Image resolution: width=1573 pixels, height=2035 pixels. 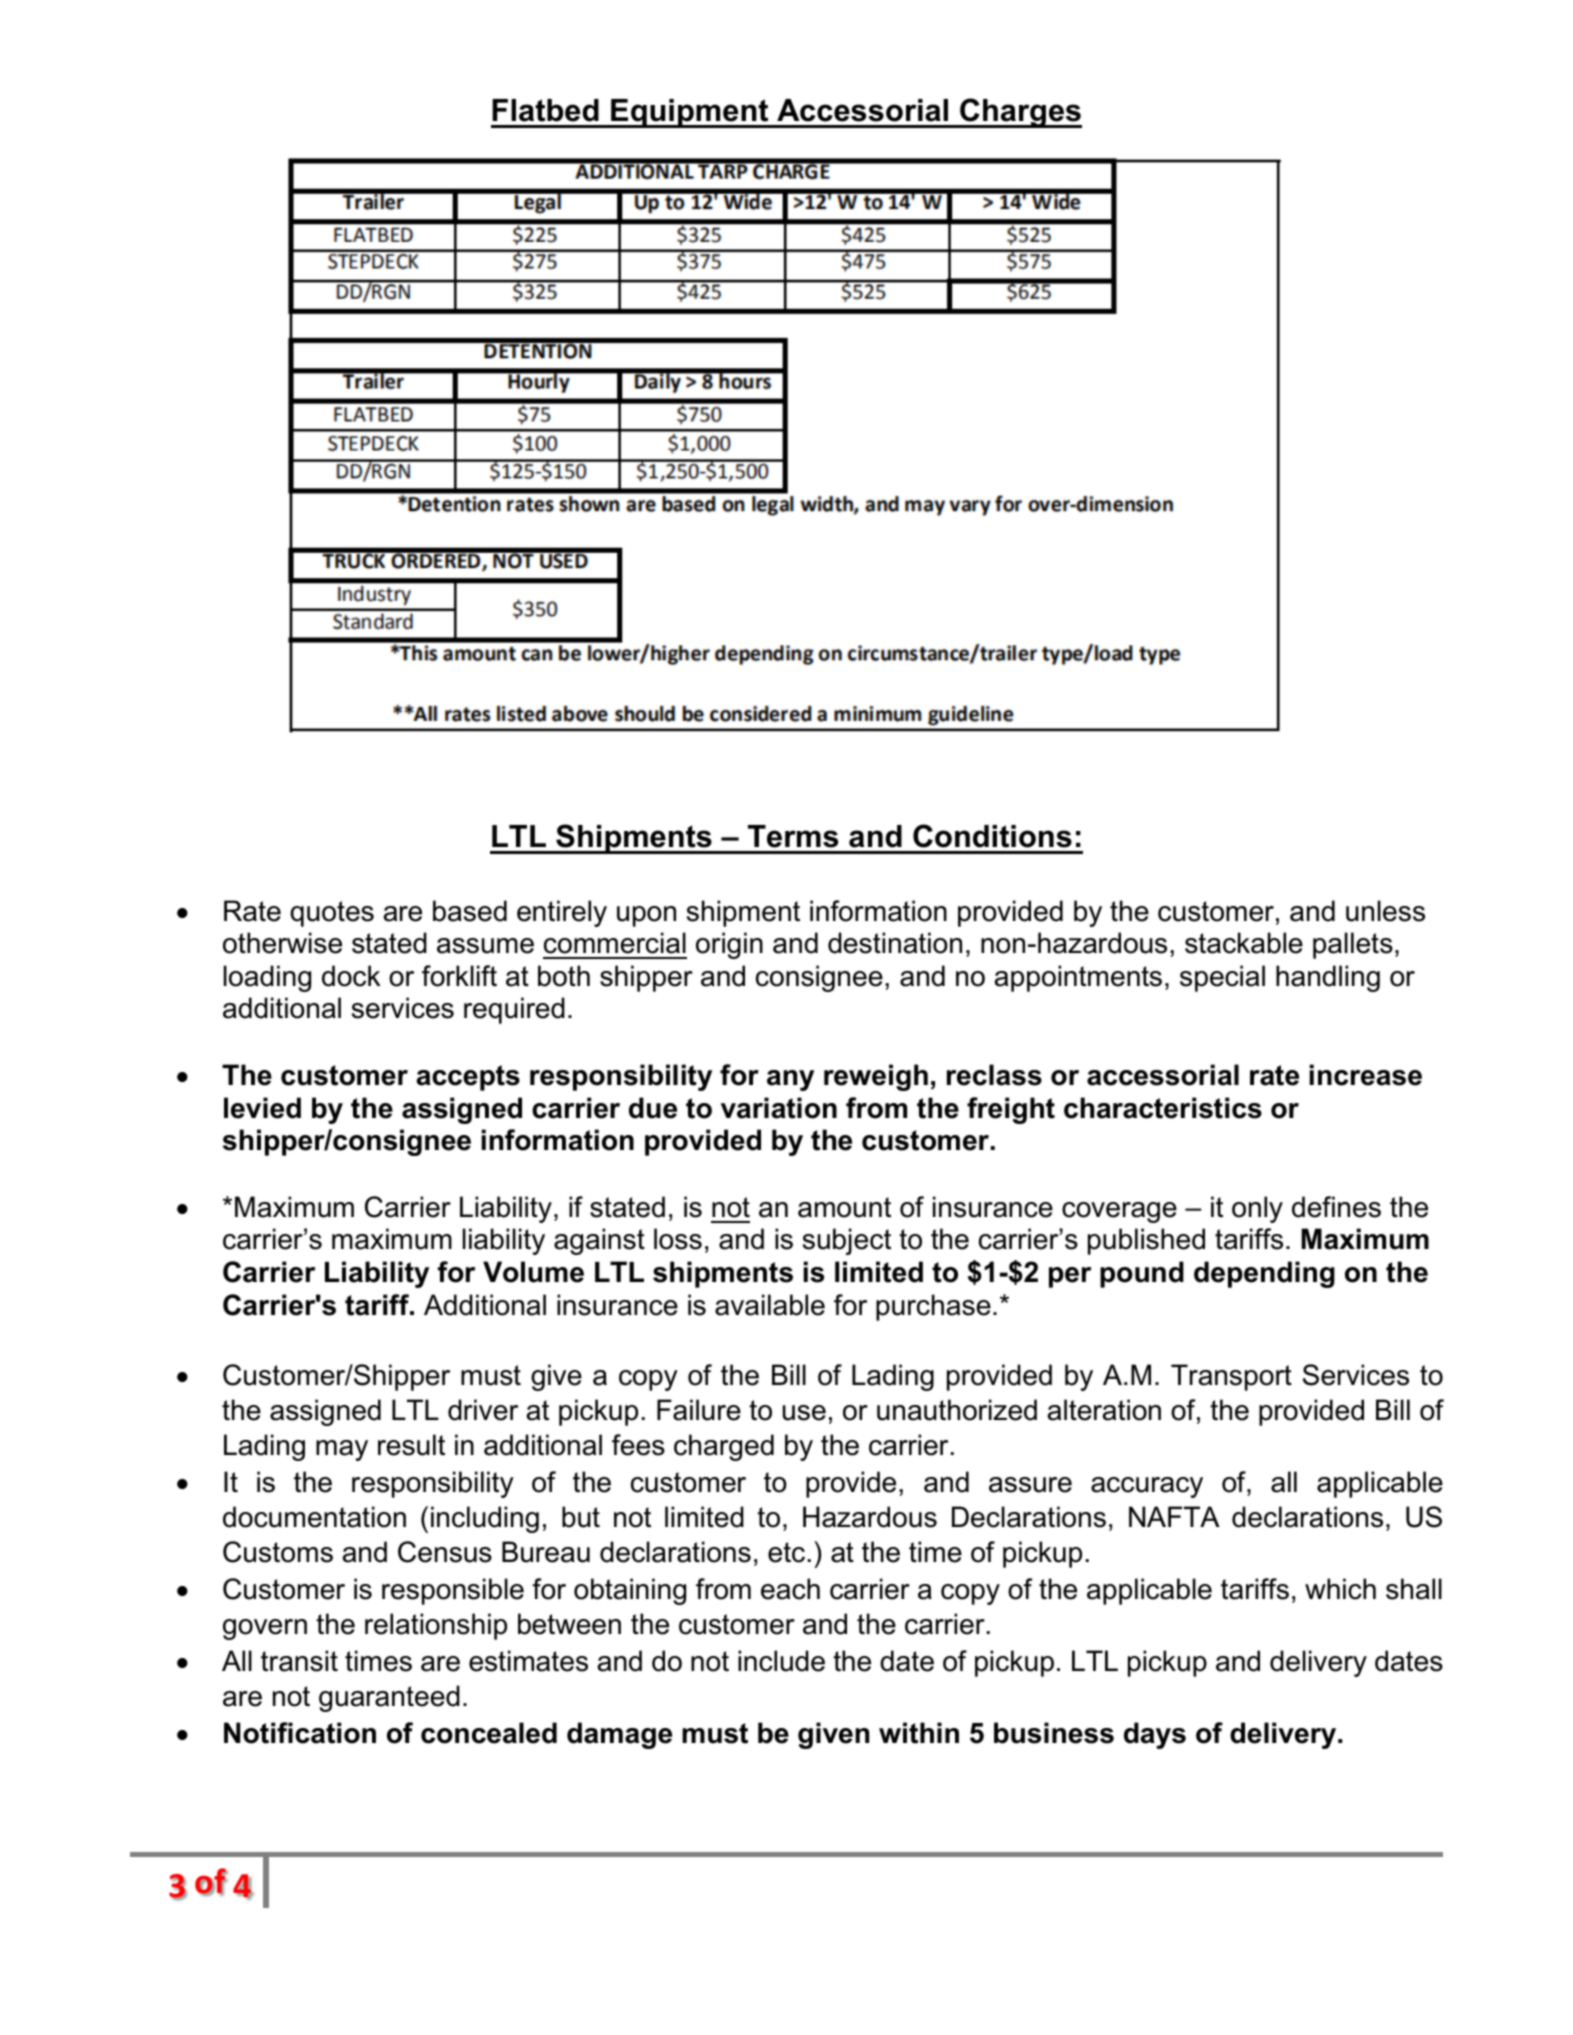 What do you see at coordinates (690, 113) in the image?
I see `Equipment` at bounding box center [690, 113].
